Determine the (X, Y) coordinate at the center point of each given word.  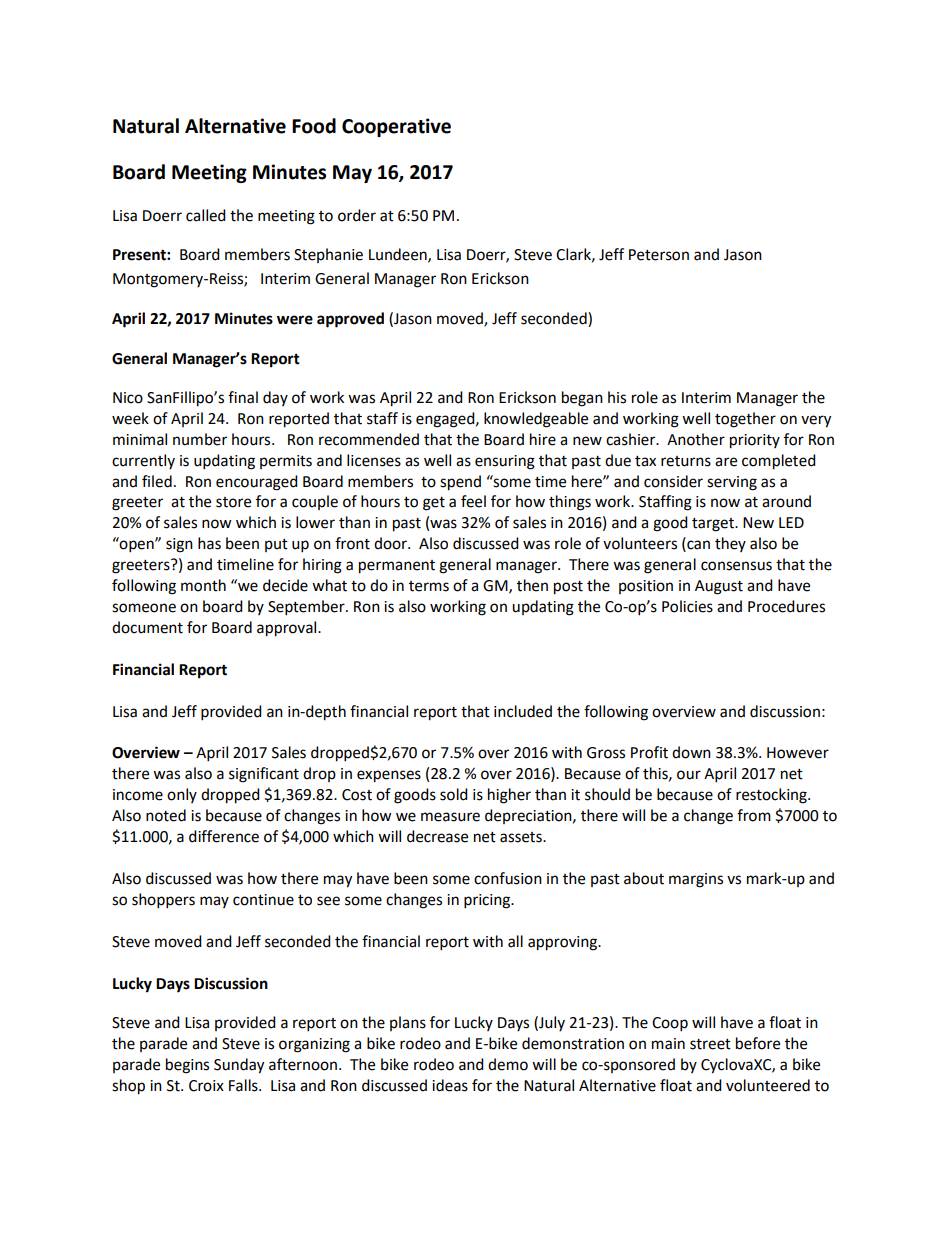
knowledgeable (536, 420)
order (357, 215)
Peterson (659, 255)
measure (450, 817)
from (754, 815)
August (719, 587)
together (745, 420)
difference (224, 836)
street (710, 1044)
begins (187, 1066)
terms (429, 586)
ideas (450, 1085)
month (203, 585)
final (243, 397)
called (206, 215)
